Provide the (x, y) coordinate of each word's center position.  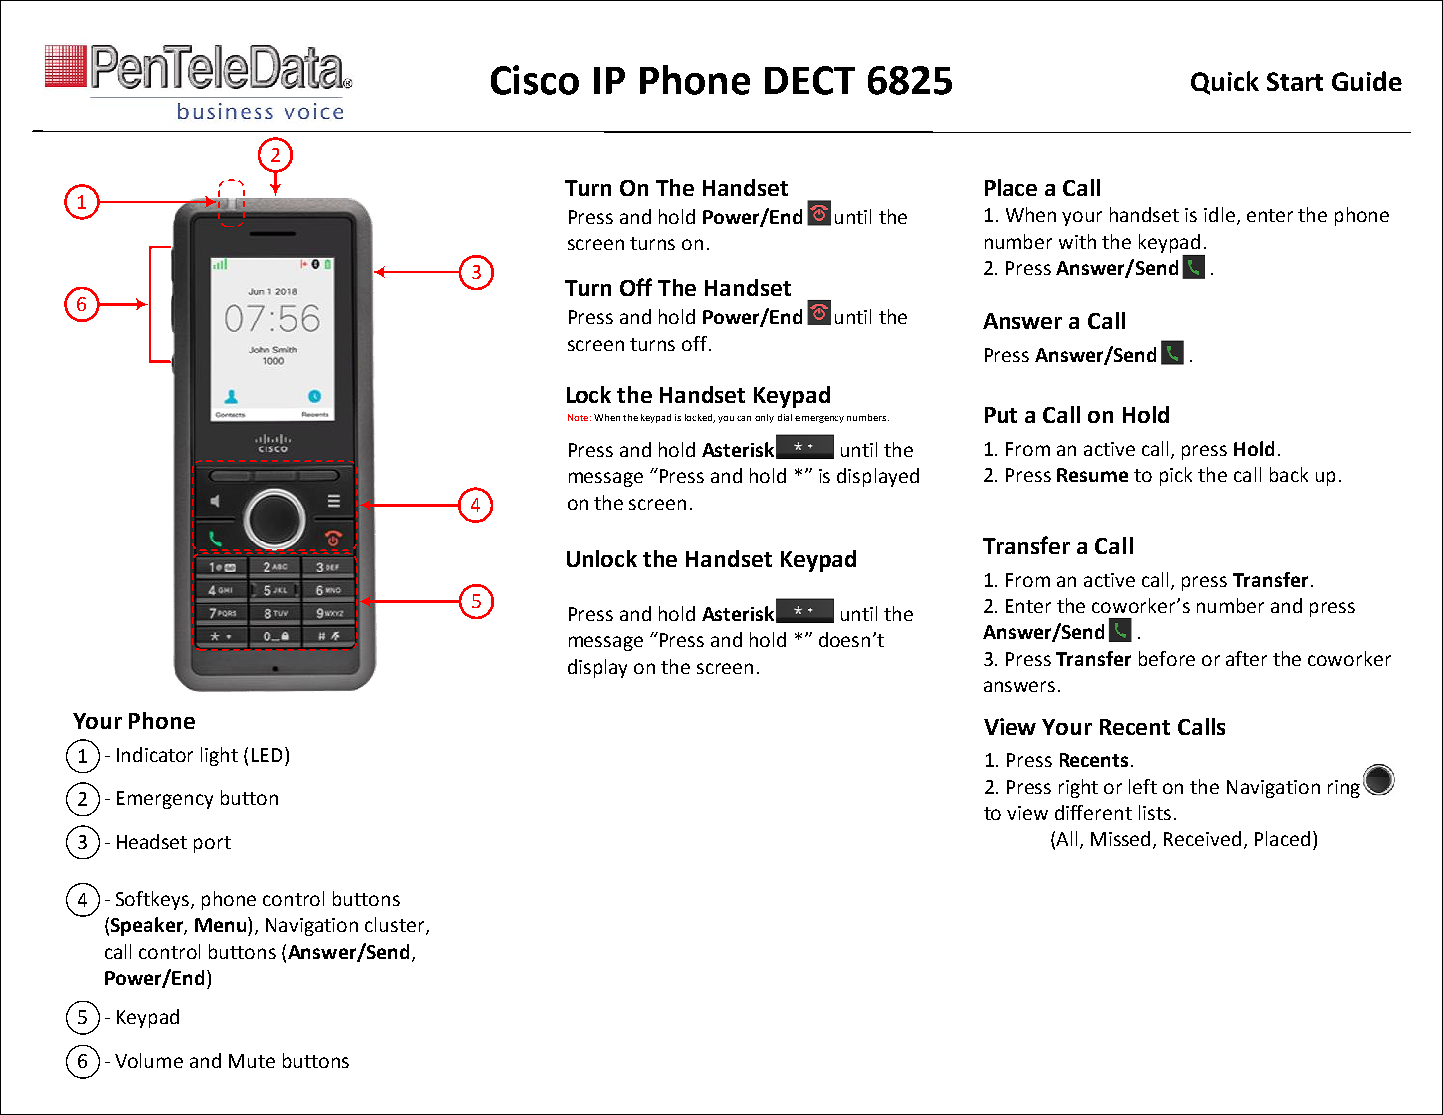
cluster (396, 926)
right (1078, 788)
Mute (252, 1061)
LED (267, 755)
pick (1176, 476)
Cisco (535, 80)
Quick (1225, 83)
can (744, 418)
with (1077, 241)
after (1246, 658)
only (764, 418)
